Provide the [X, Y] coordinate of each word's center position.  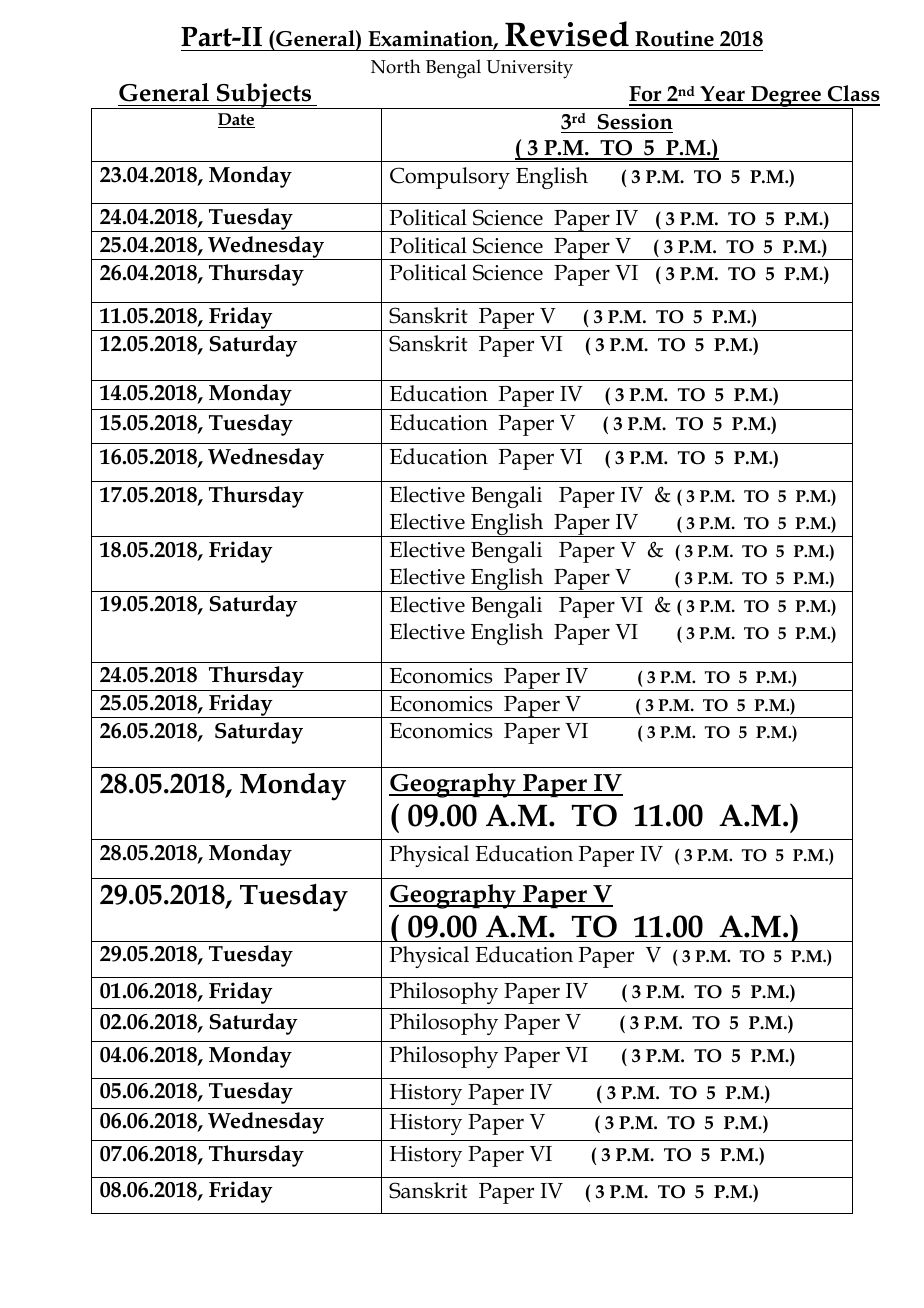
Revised [567, 34]
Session [635, 121]
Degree [786, 97]
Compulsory [450, 178]
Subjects [264, 96]
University [529, 69]
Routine [674, 38]
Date [236, 120]
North [396, 66]
